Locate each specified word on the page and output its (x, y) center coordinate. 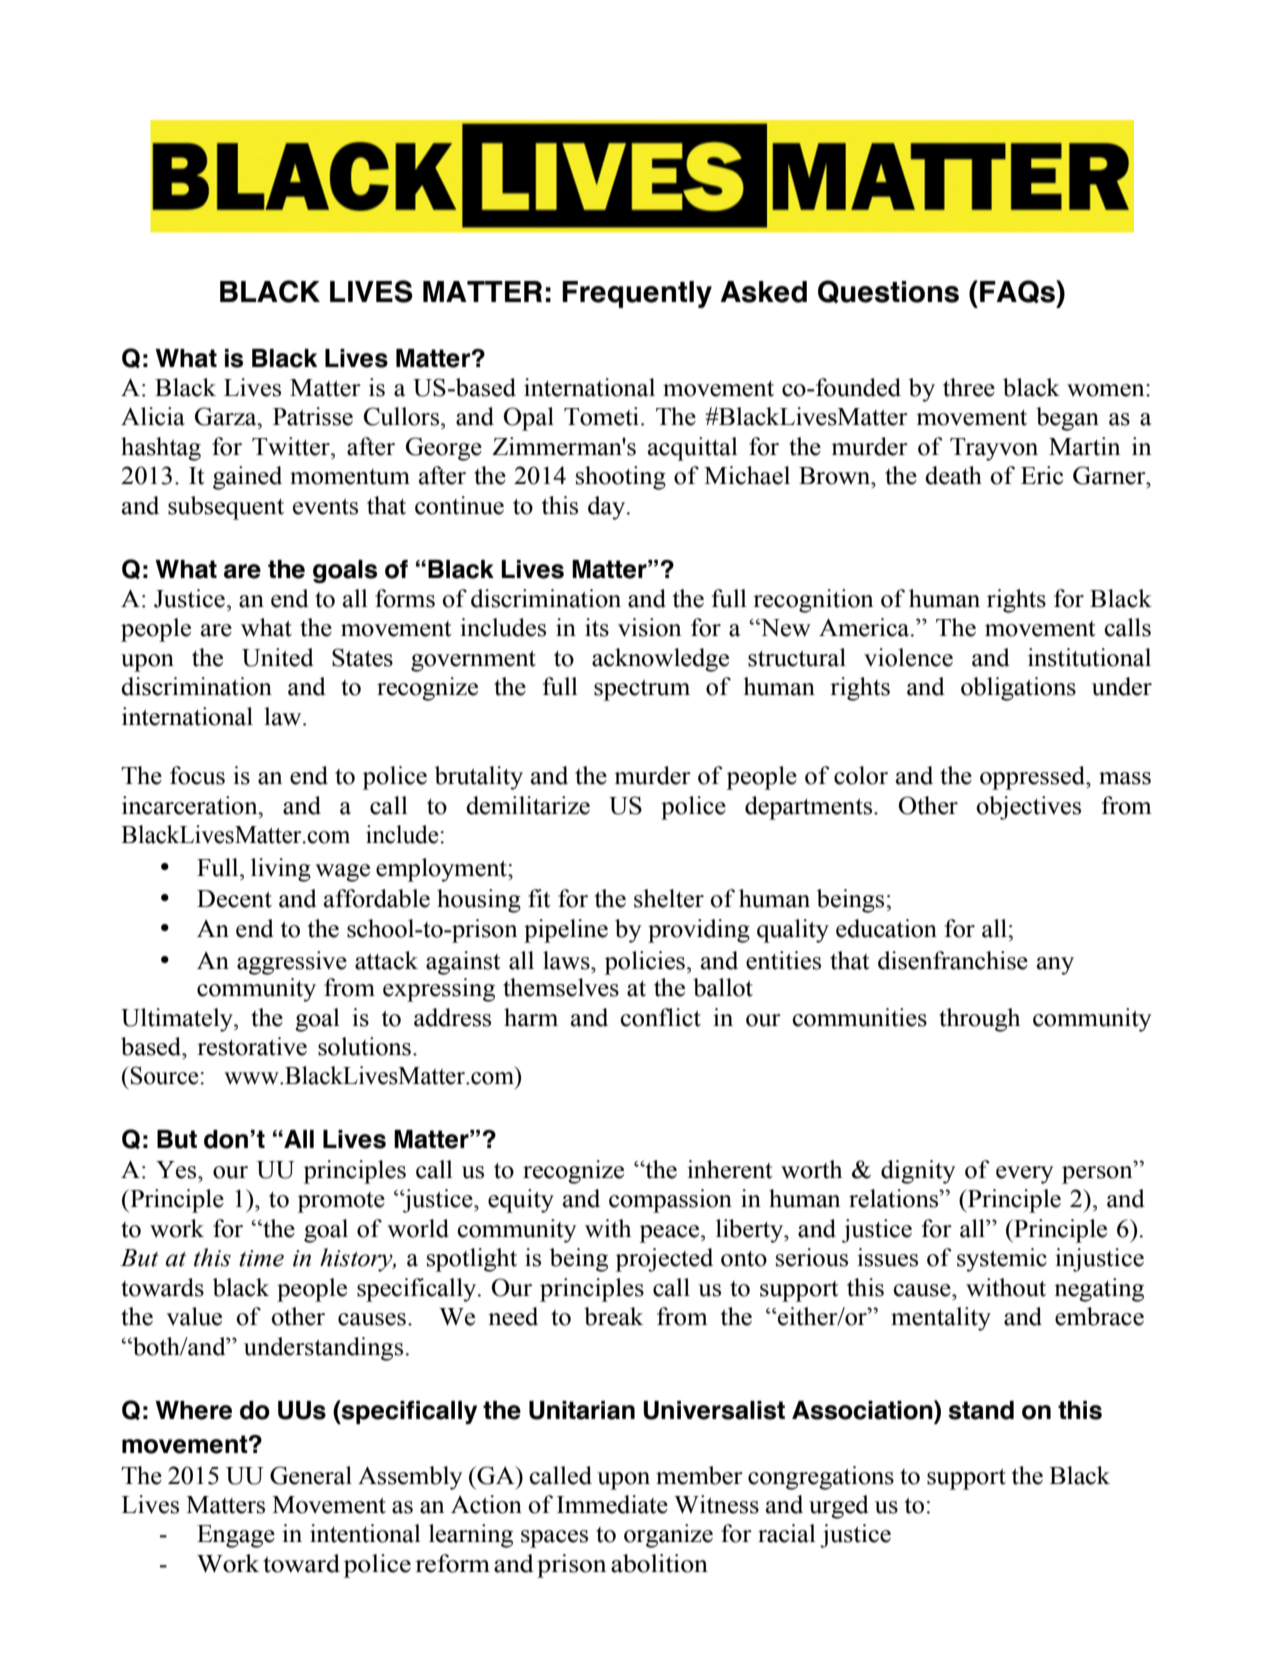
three (969, 387)
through (979, 1020)
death (953, 475)
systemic (1002, 1260)
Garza (227, 416)
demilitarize (528, 805)
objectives (1028, 808)
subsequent (226, 508)
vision (650, 627)
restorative (252, 1046)
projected (664, 1260)
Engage (236, 1536)
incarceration (191, 805)
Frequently (637, 294)
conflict (660, 1017)
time (261, 1258)
